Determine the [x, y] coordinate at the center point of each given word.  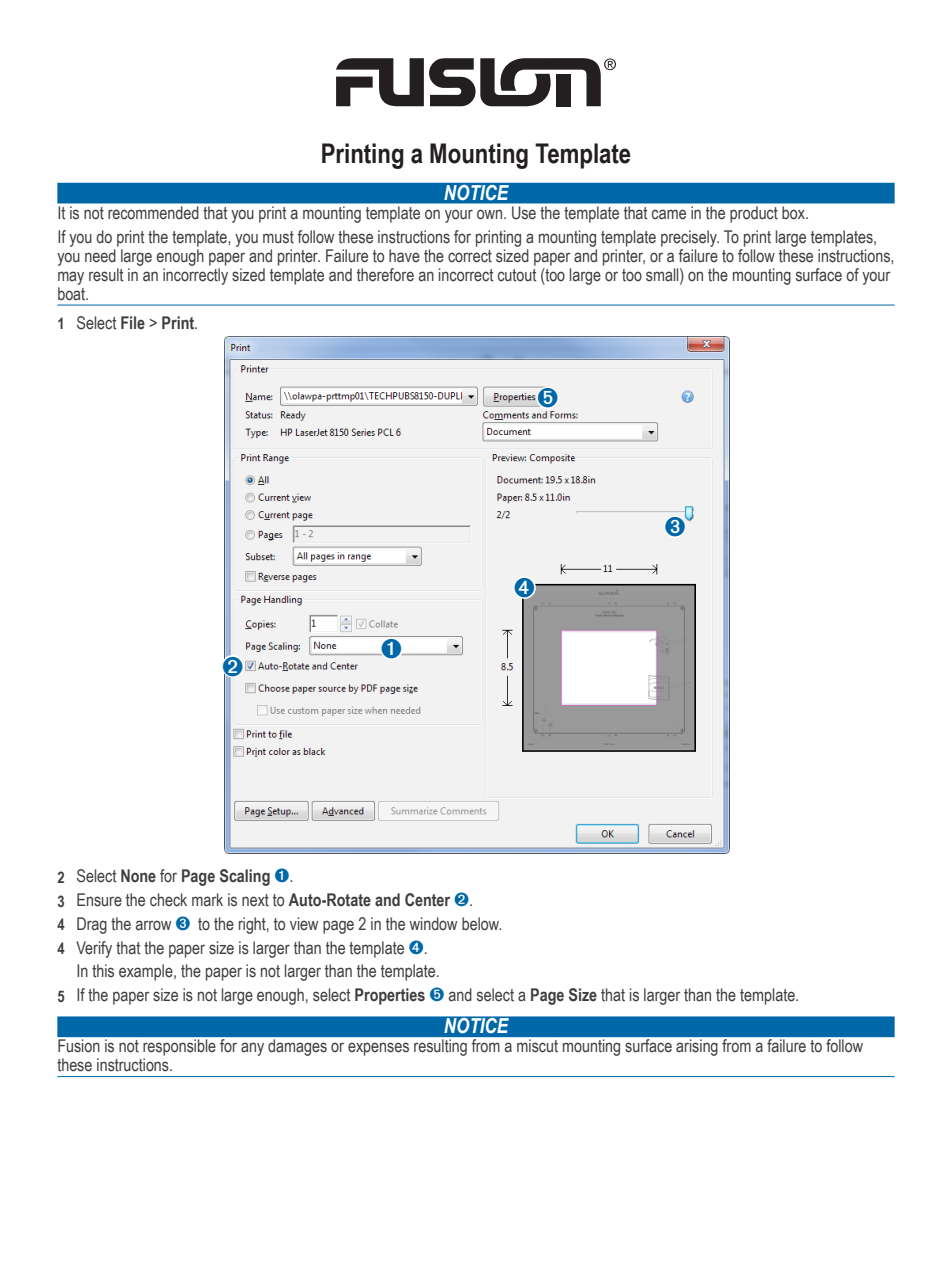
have [404, 256]
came [669, 214]
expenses [378, 1049]
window [433, 923]
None [138, 876]
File [133, 323]
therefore [385, 275]
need [101, 254]
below [481, 924]
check [168, 900]
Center [427, 900]
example [147, 972]
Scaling [245, 877]
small [663, 275]
